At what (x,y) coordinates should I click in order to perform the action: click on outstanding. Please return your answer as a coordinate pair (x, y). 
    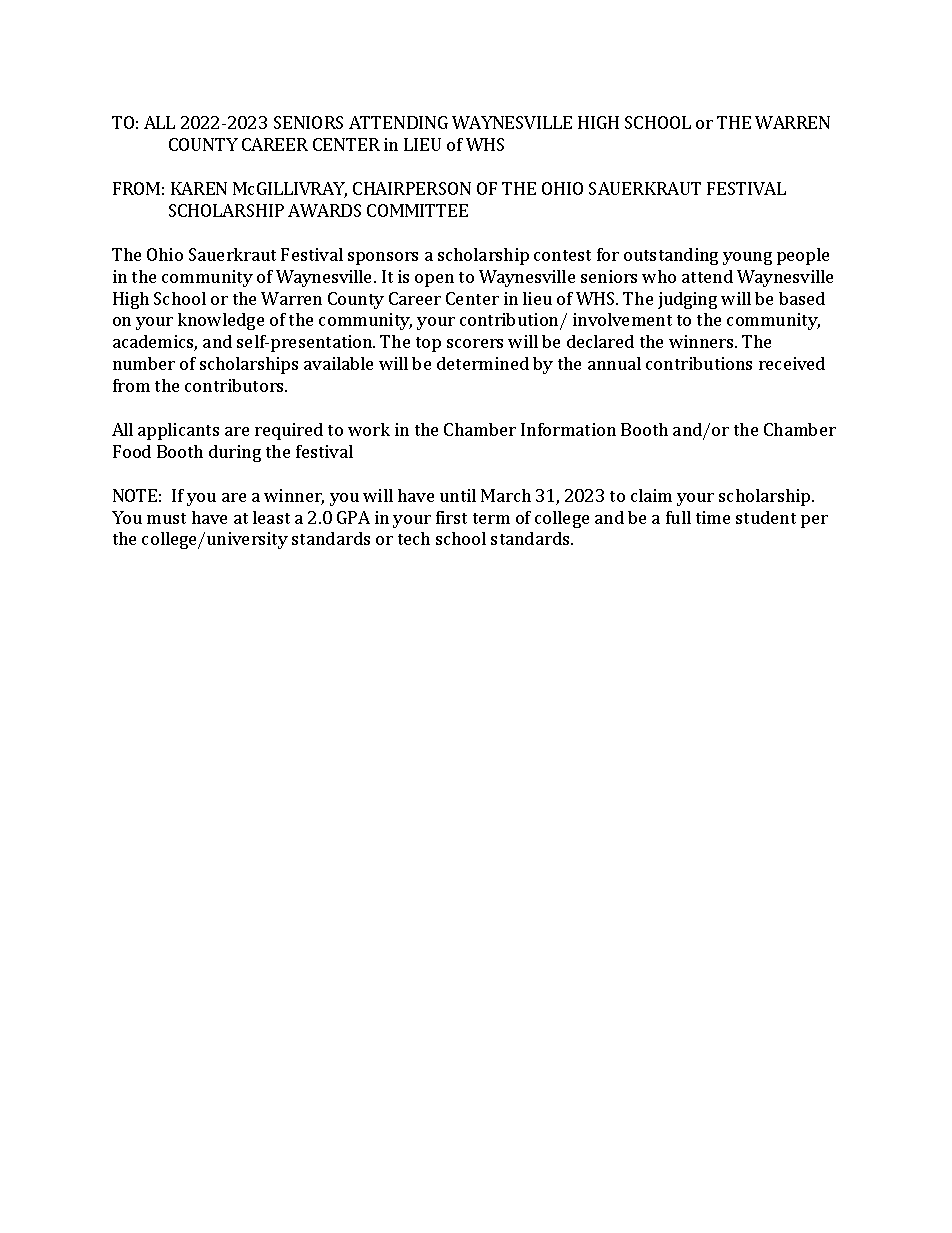
    Looking at the image, I should click on (671, 256).
